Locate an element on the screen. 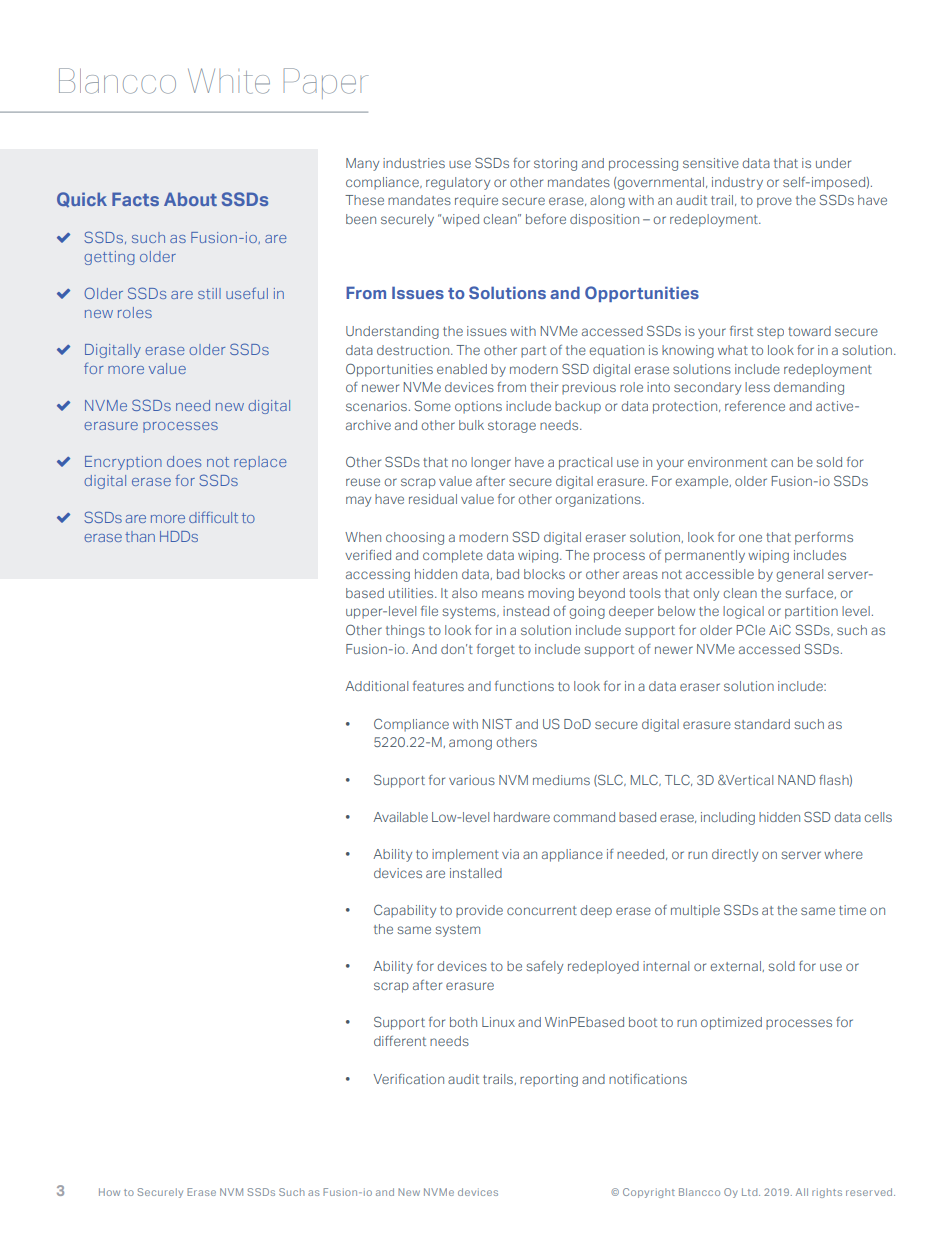  sensitive is located at coordinates (711, 163).
